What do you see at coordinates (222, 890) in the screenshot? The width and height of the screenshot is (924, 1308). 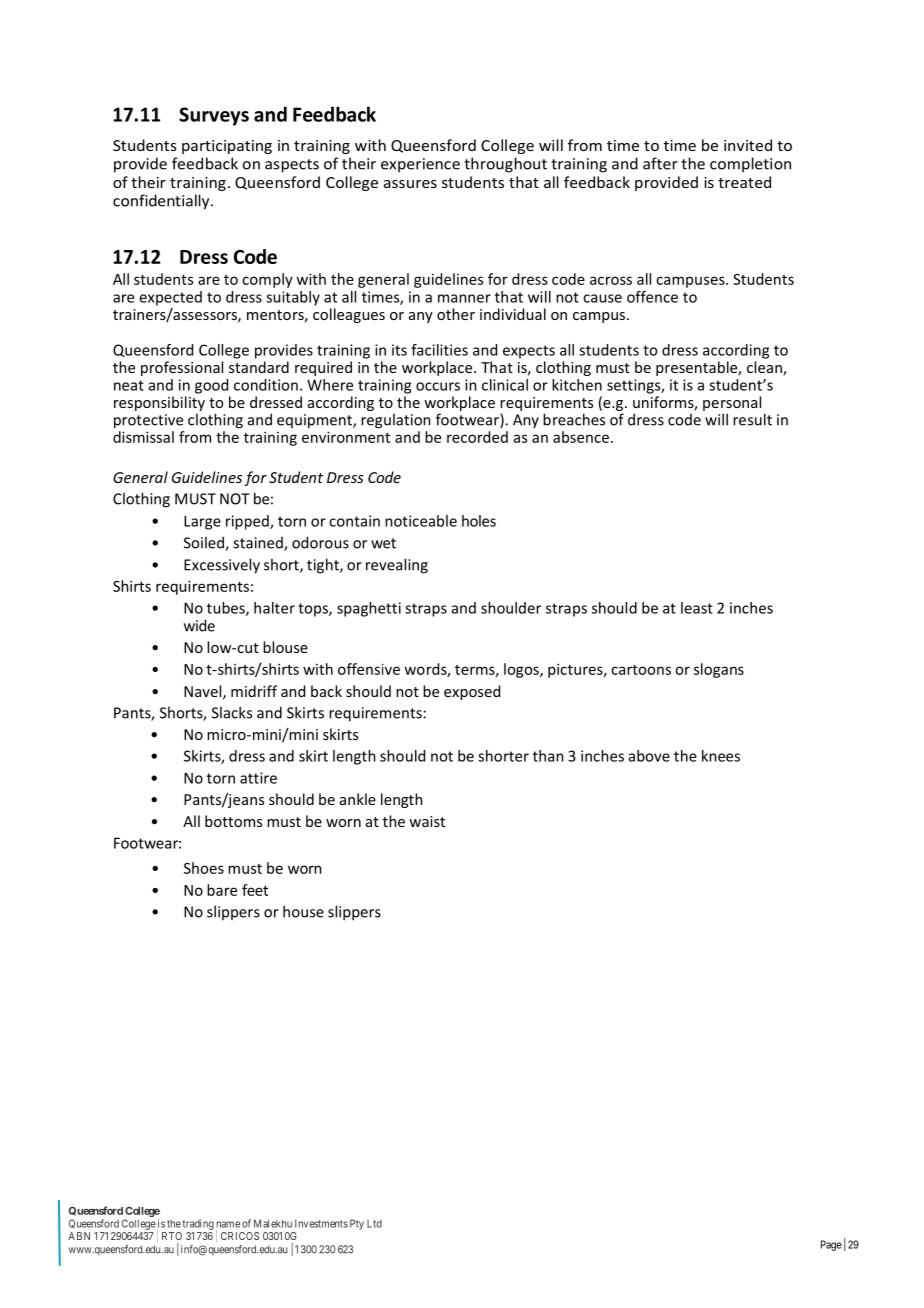 I see `bare` at bounding box center [222, 890].
